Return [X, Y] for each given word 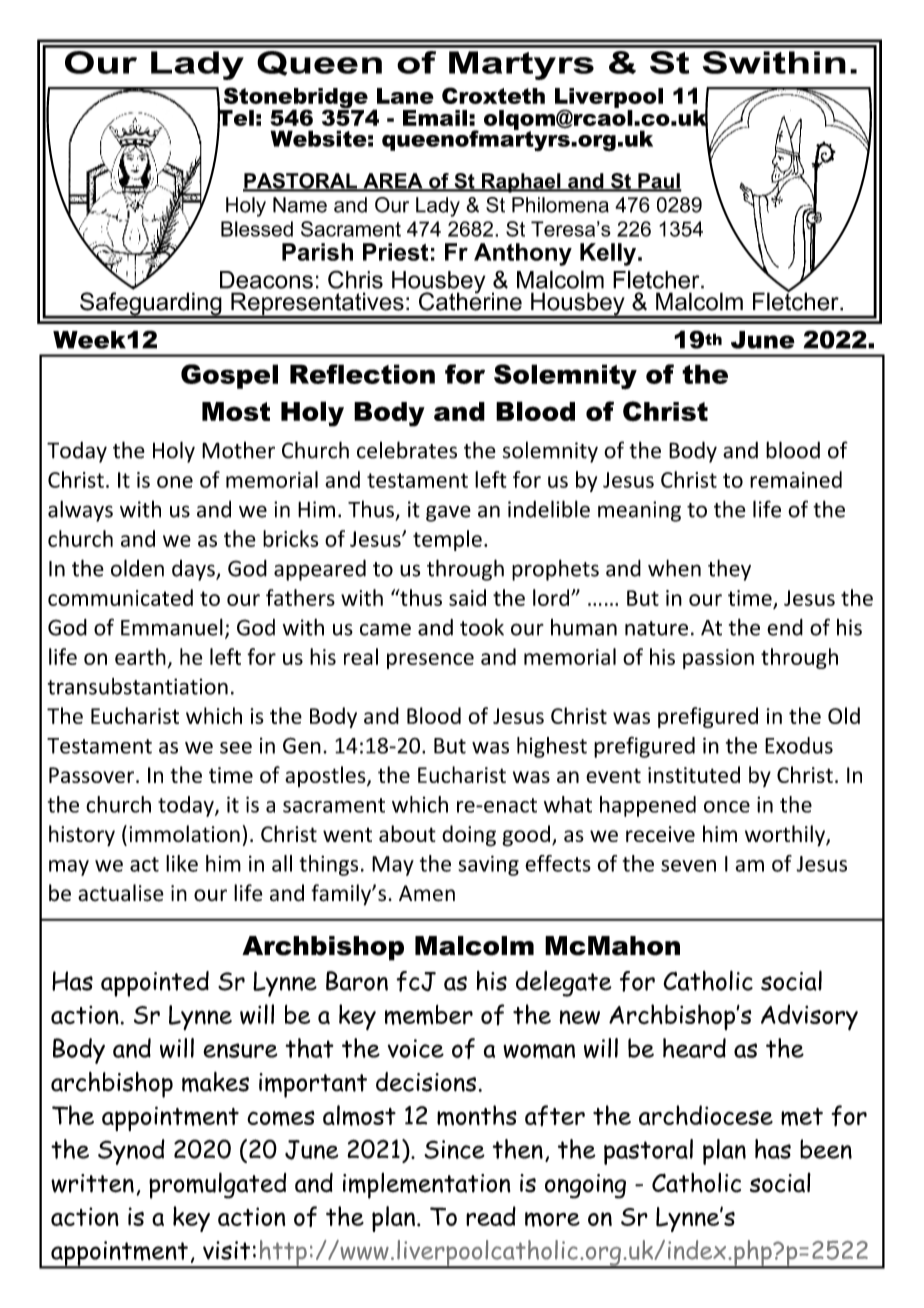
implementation [426, 1186]
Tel [235, 117]
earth [140, 656]
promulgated [217, 1185]
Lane [405, 96]
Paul [659, 182]
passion [718, 659]
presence [430, 661]
